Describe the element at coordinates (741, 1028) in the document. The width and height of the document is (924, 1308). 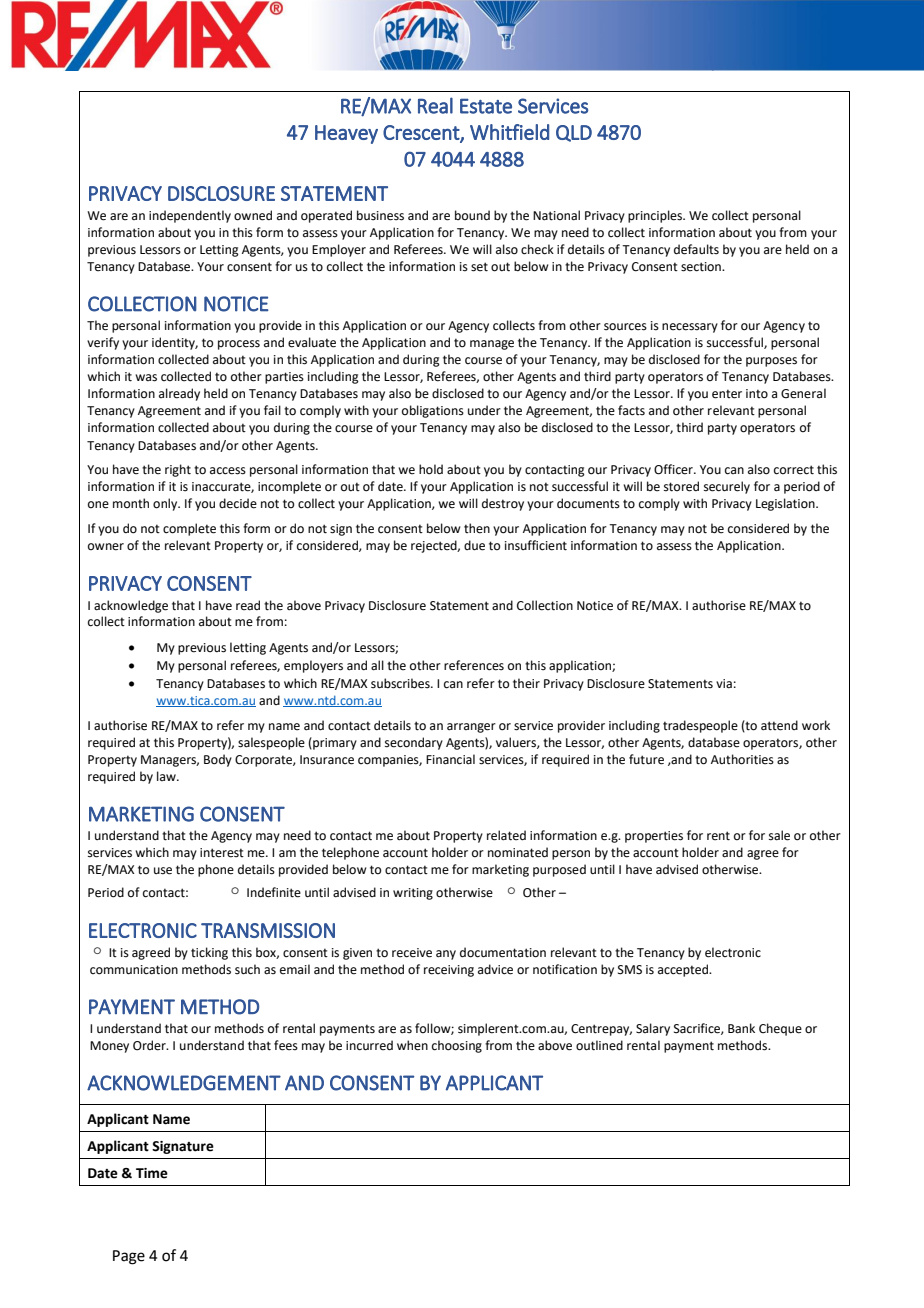
I see `Bank` at that location.
